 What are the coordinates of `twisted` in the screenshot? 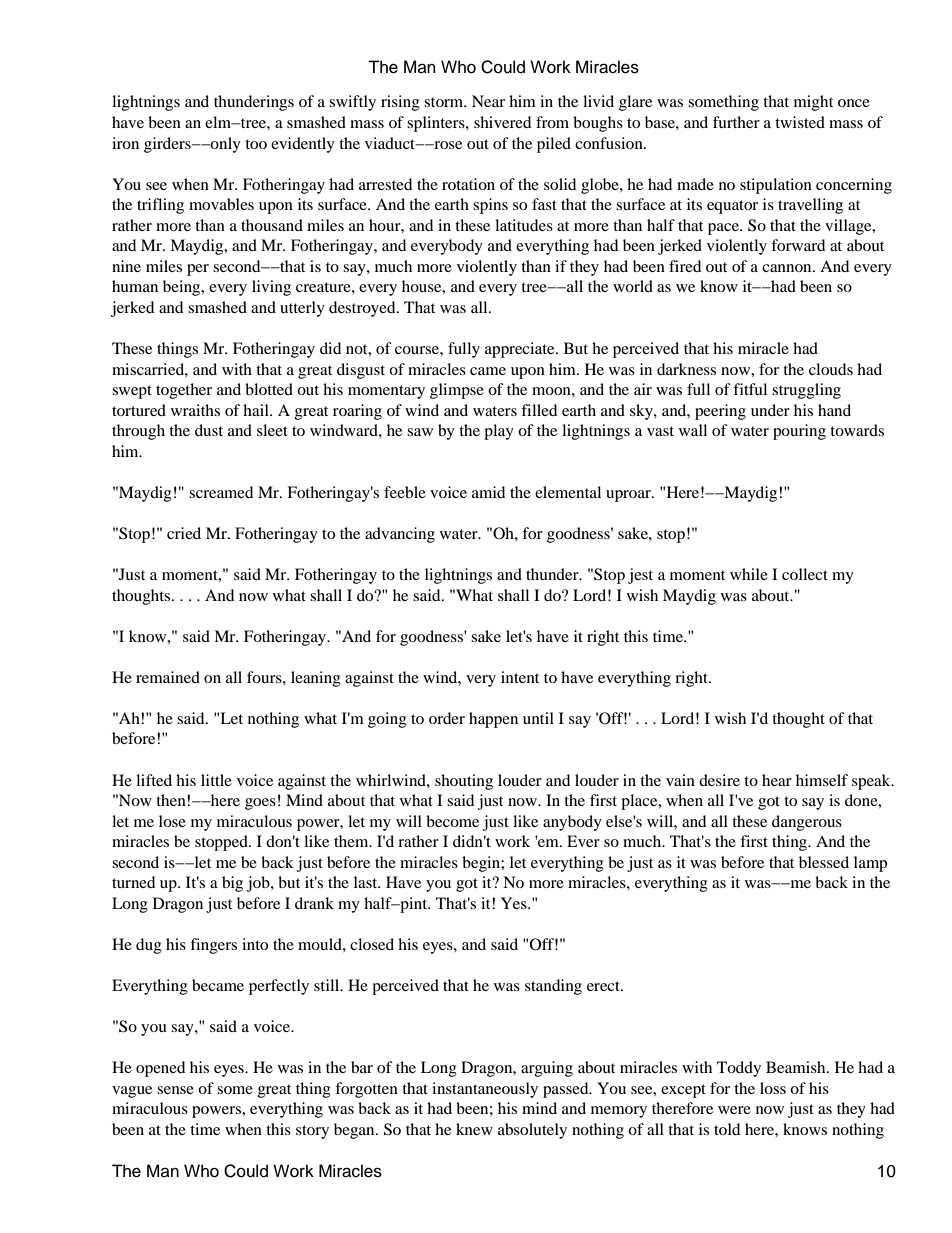 It's located at (800, 122).
